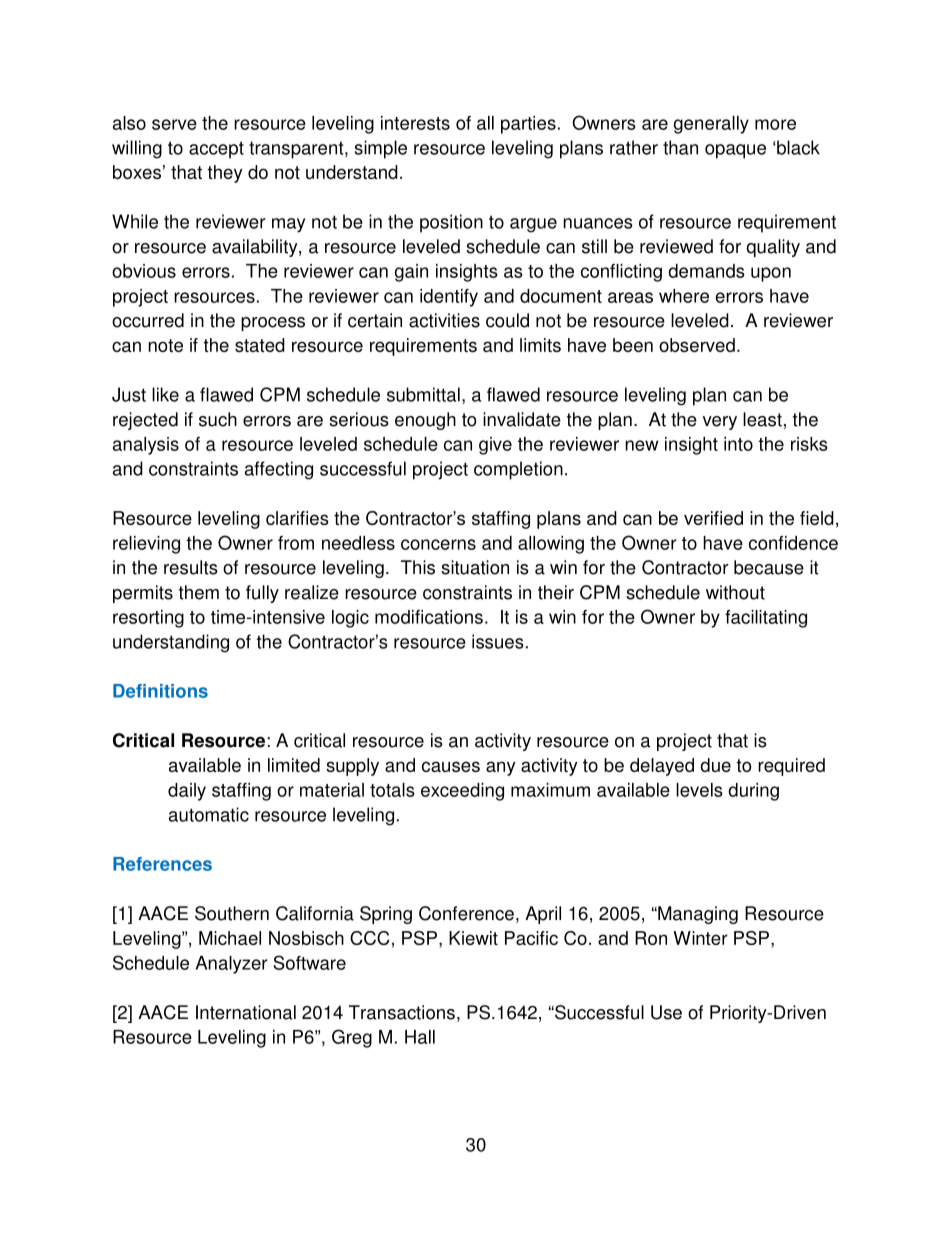  Describe the element at coordinates (528, 125) in the screenshot. I see `parties` at that location.
